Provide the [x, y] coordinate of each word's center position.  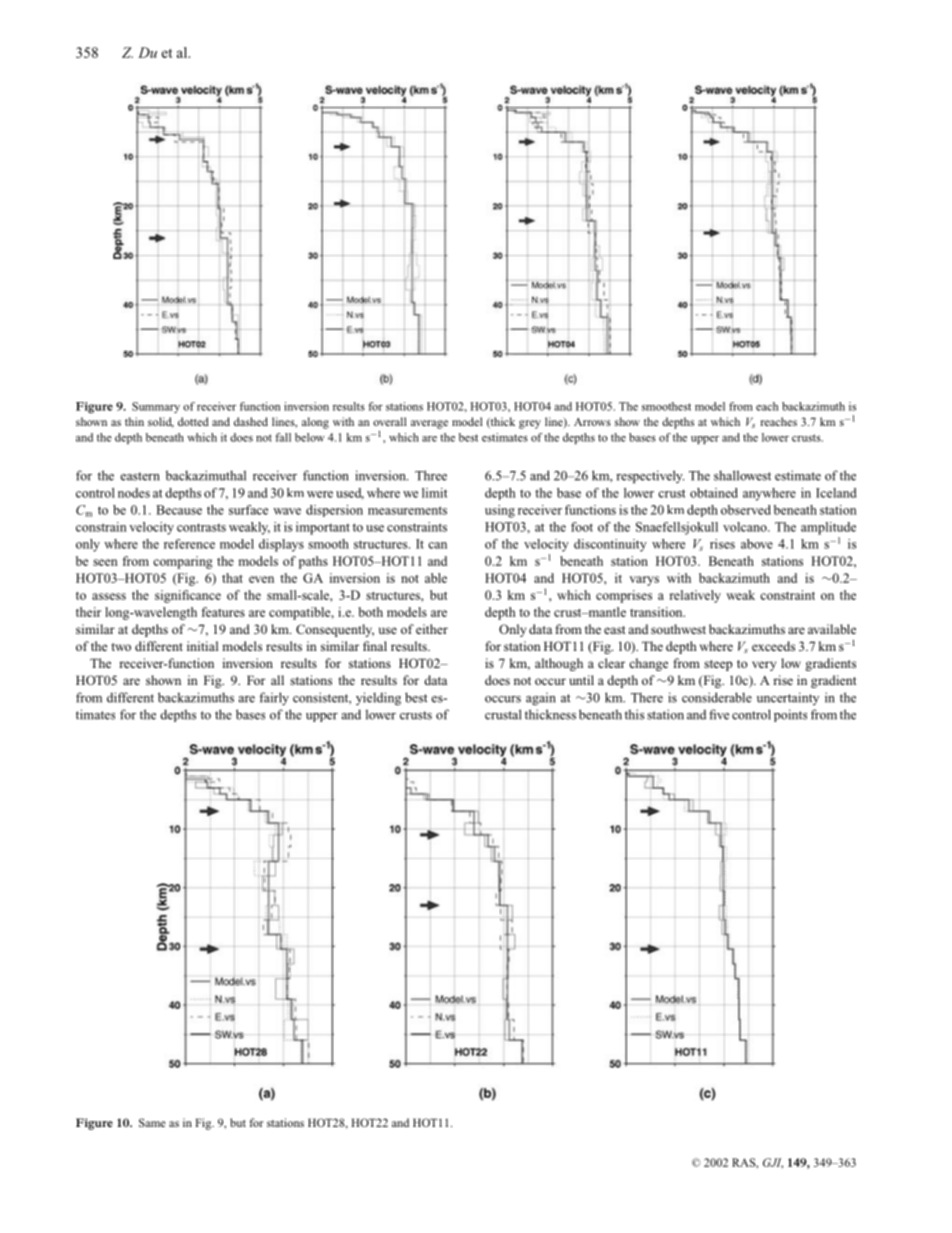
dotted [193, 421]
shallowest [742, 475]
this [634, 714]
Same [152, 1122]
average [429, 424]
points [790, 715]
